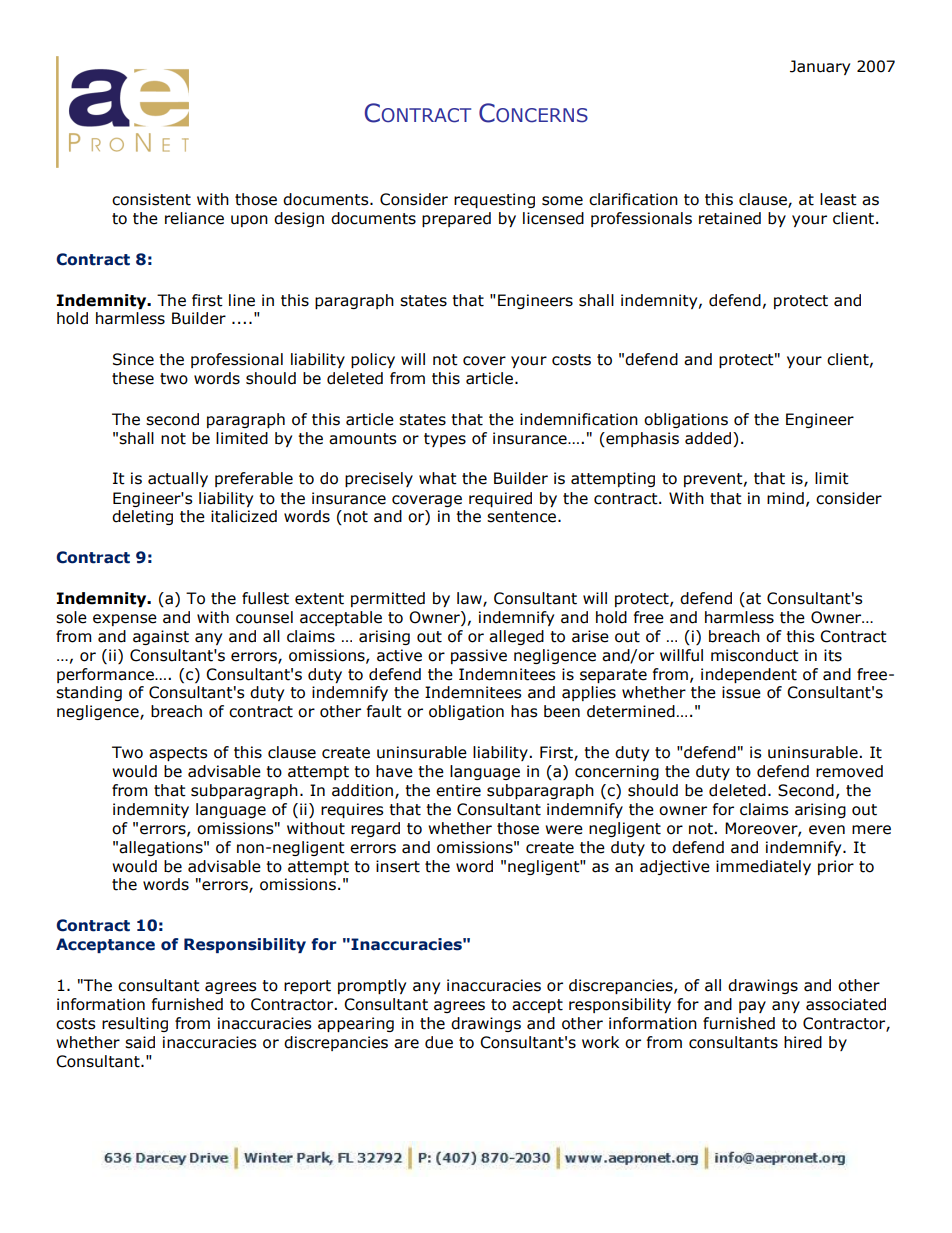  Describe the element at coordinates (439, 1042) in the screenshot. I see `due` at that location.
